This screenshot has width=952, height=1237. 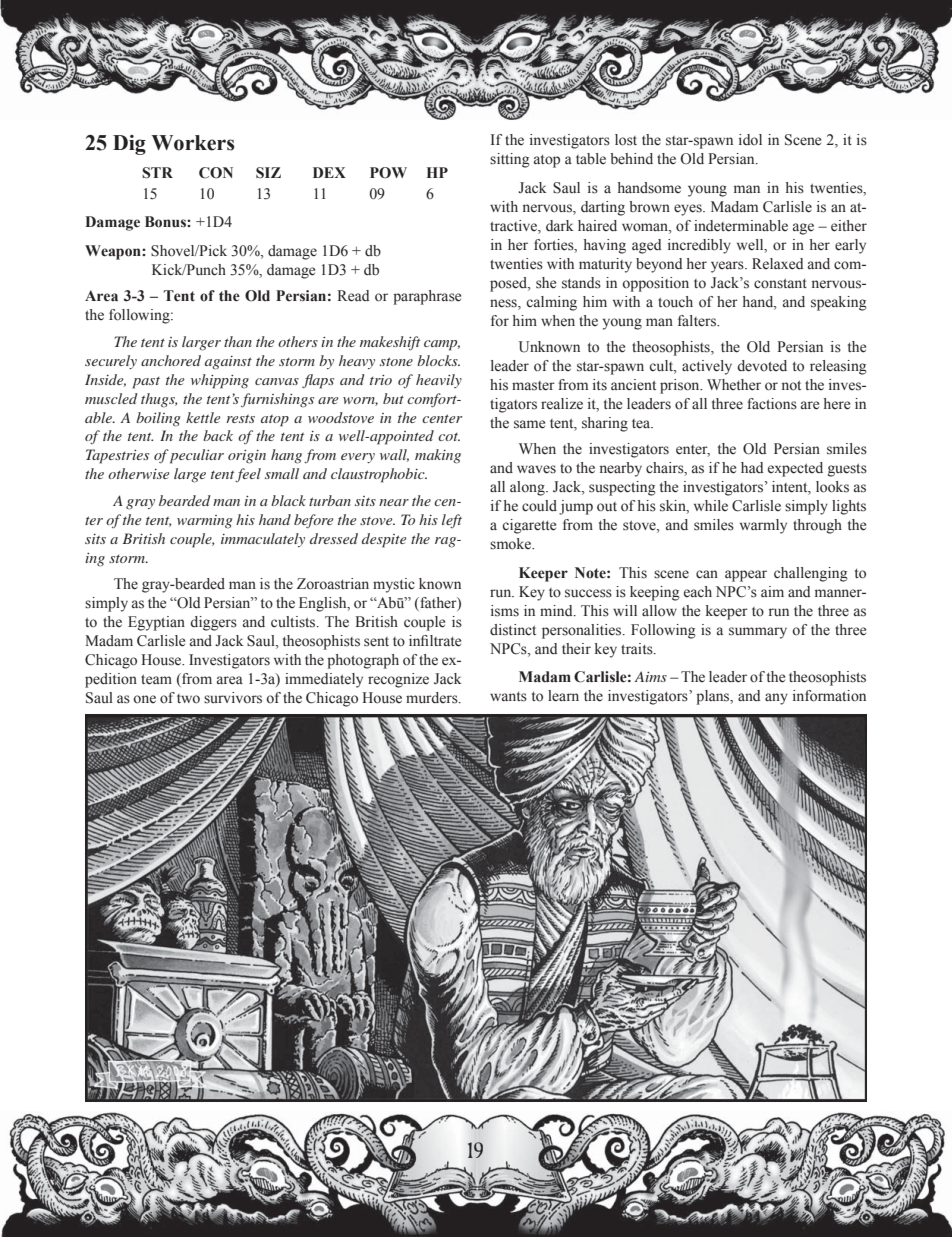 I want to click on warmly, so click(x=763, y=526).
